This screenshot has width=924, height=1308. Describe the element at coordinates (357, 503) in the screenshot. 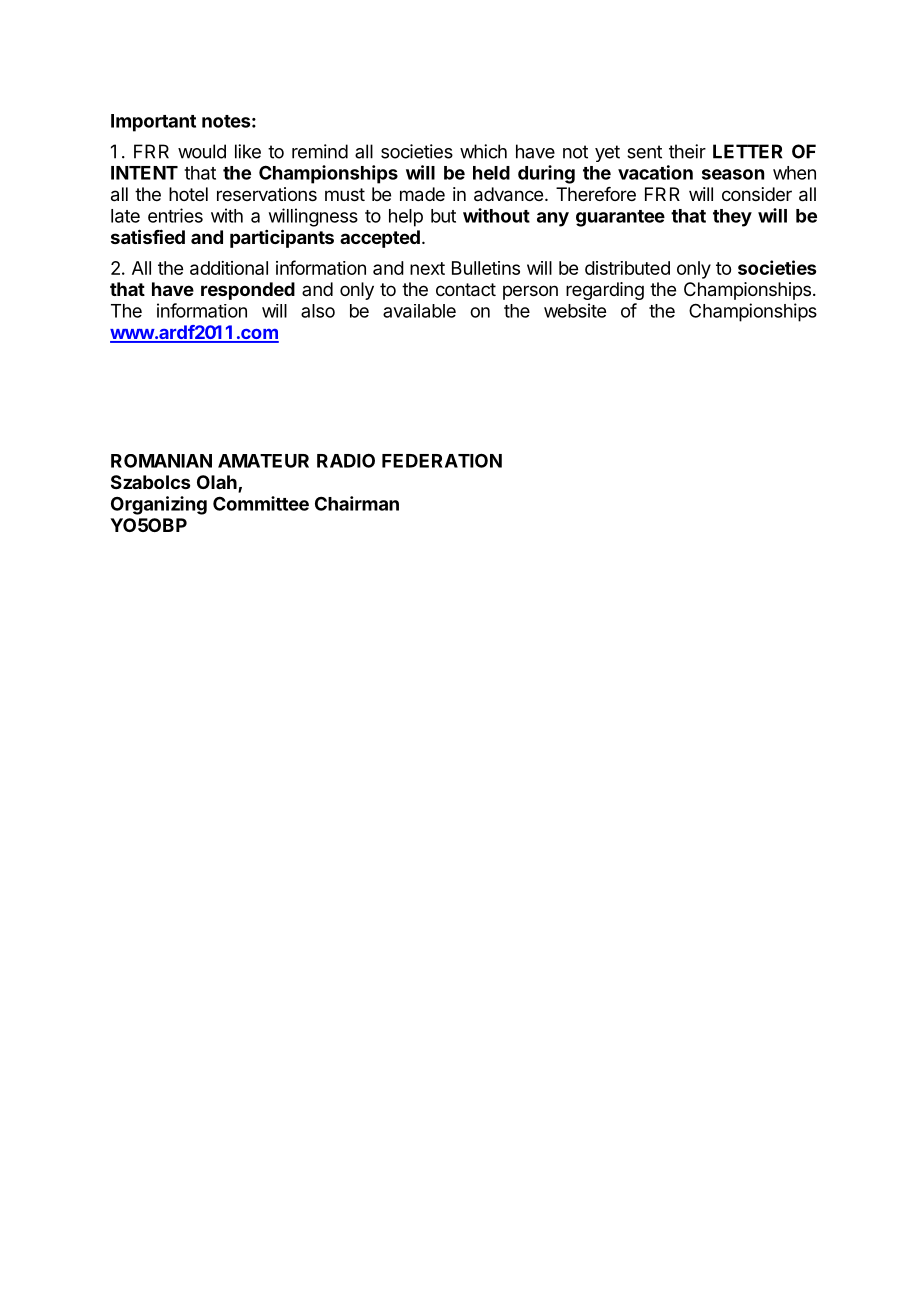

I see `Chairman` at that location.
